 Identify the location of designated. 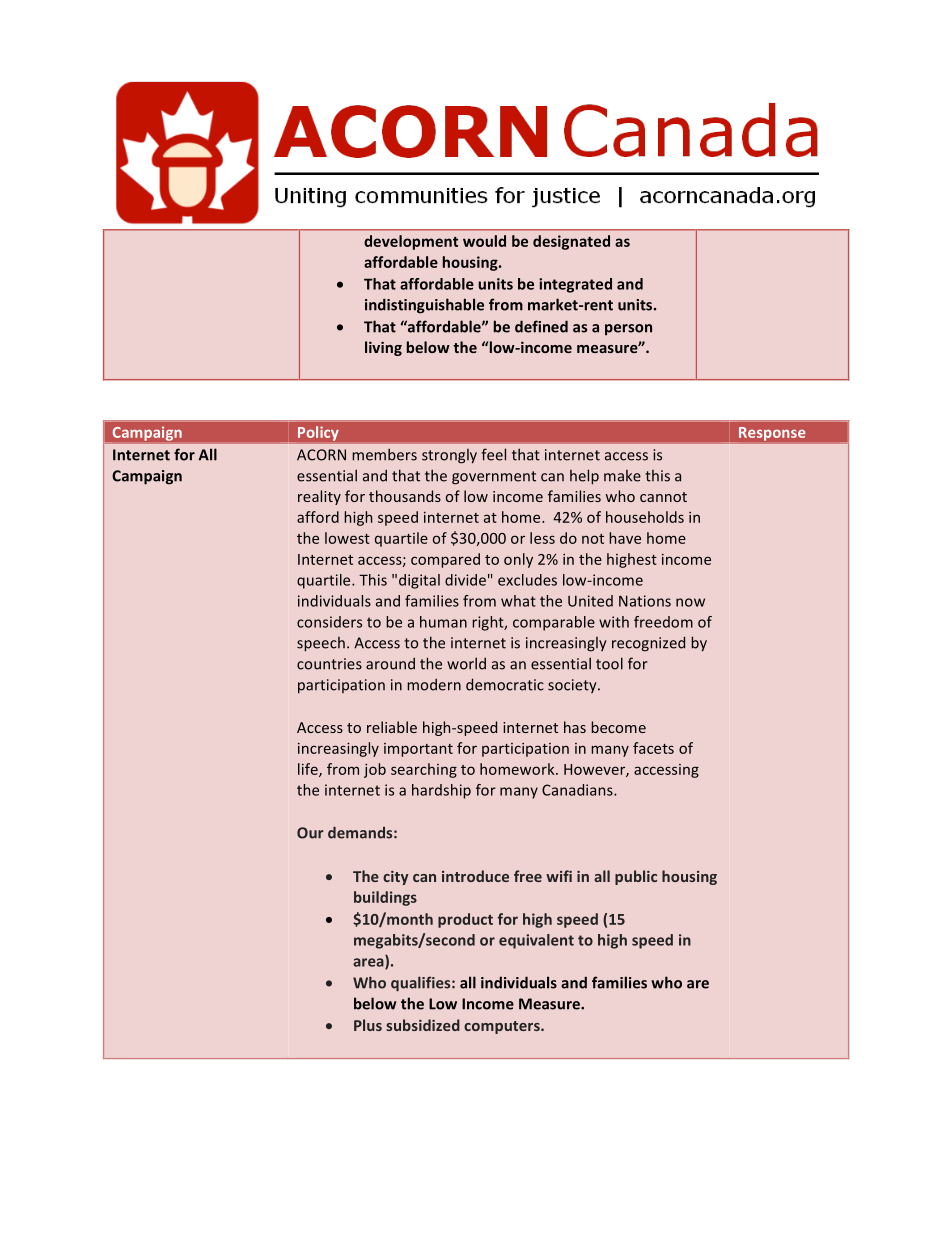
(571, 242).
